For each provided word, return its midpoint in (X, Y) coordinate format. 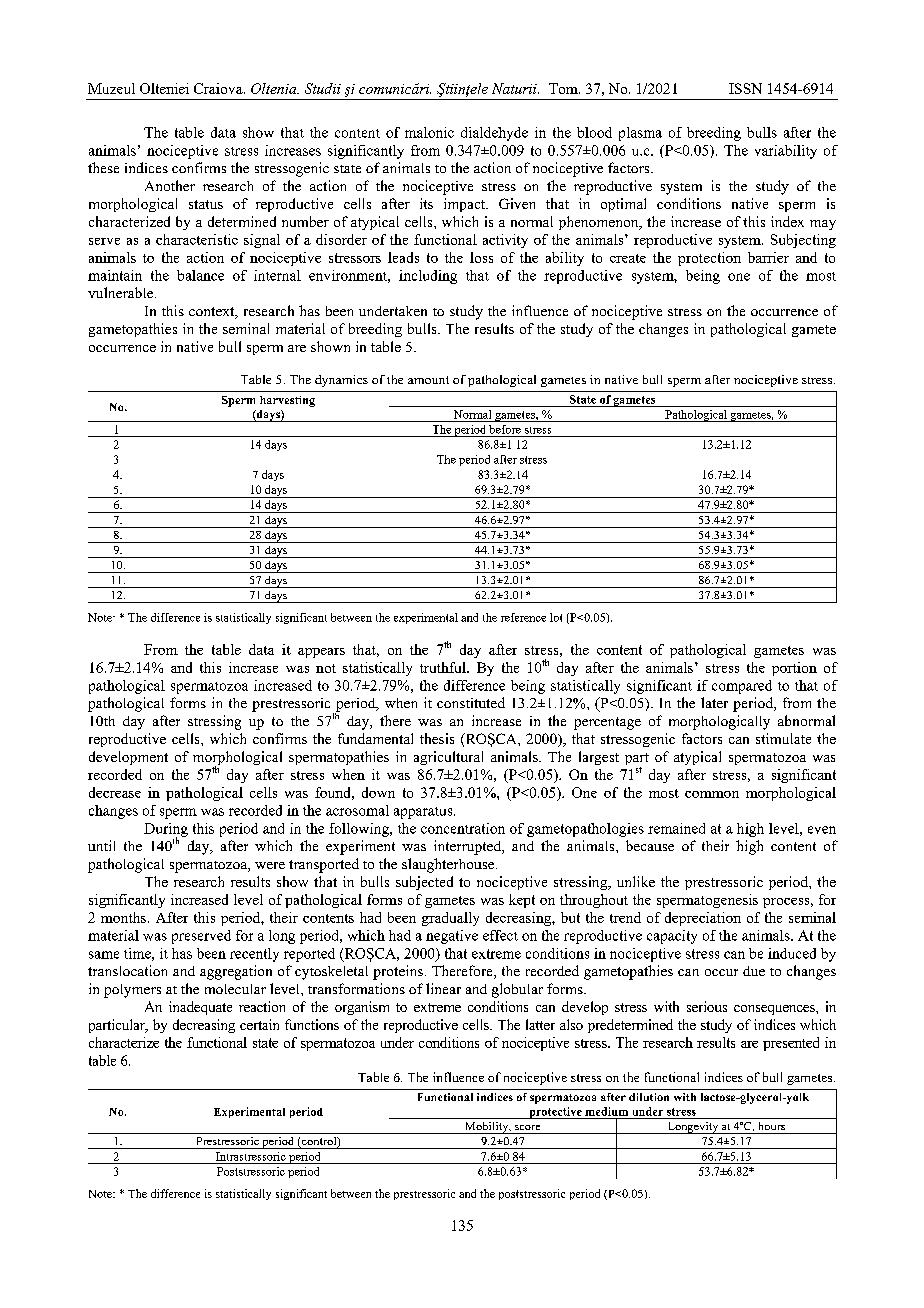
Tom (564, 88)
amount (428, 380)
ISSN (745, 88)
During (166, 831)
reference (523, 617)
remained (676, 828)
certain (259, 1024)
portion (794, 669)
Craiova (219, 88)
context (213, 313)
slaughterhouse (449, 865)
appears (321, 653)
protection (709, 259)
